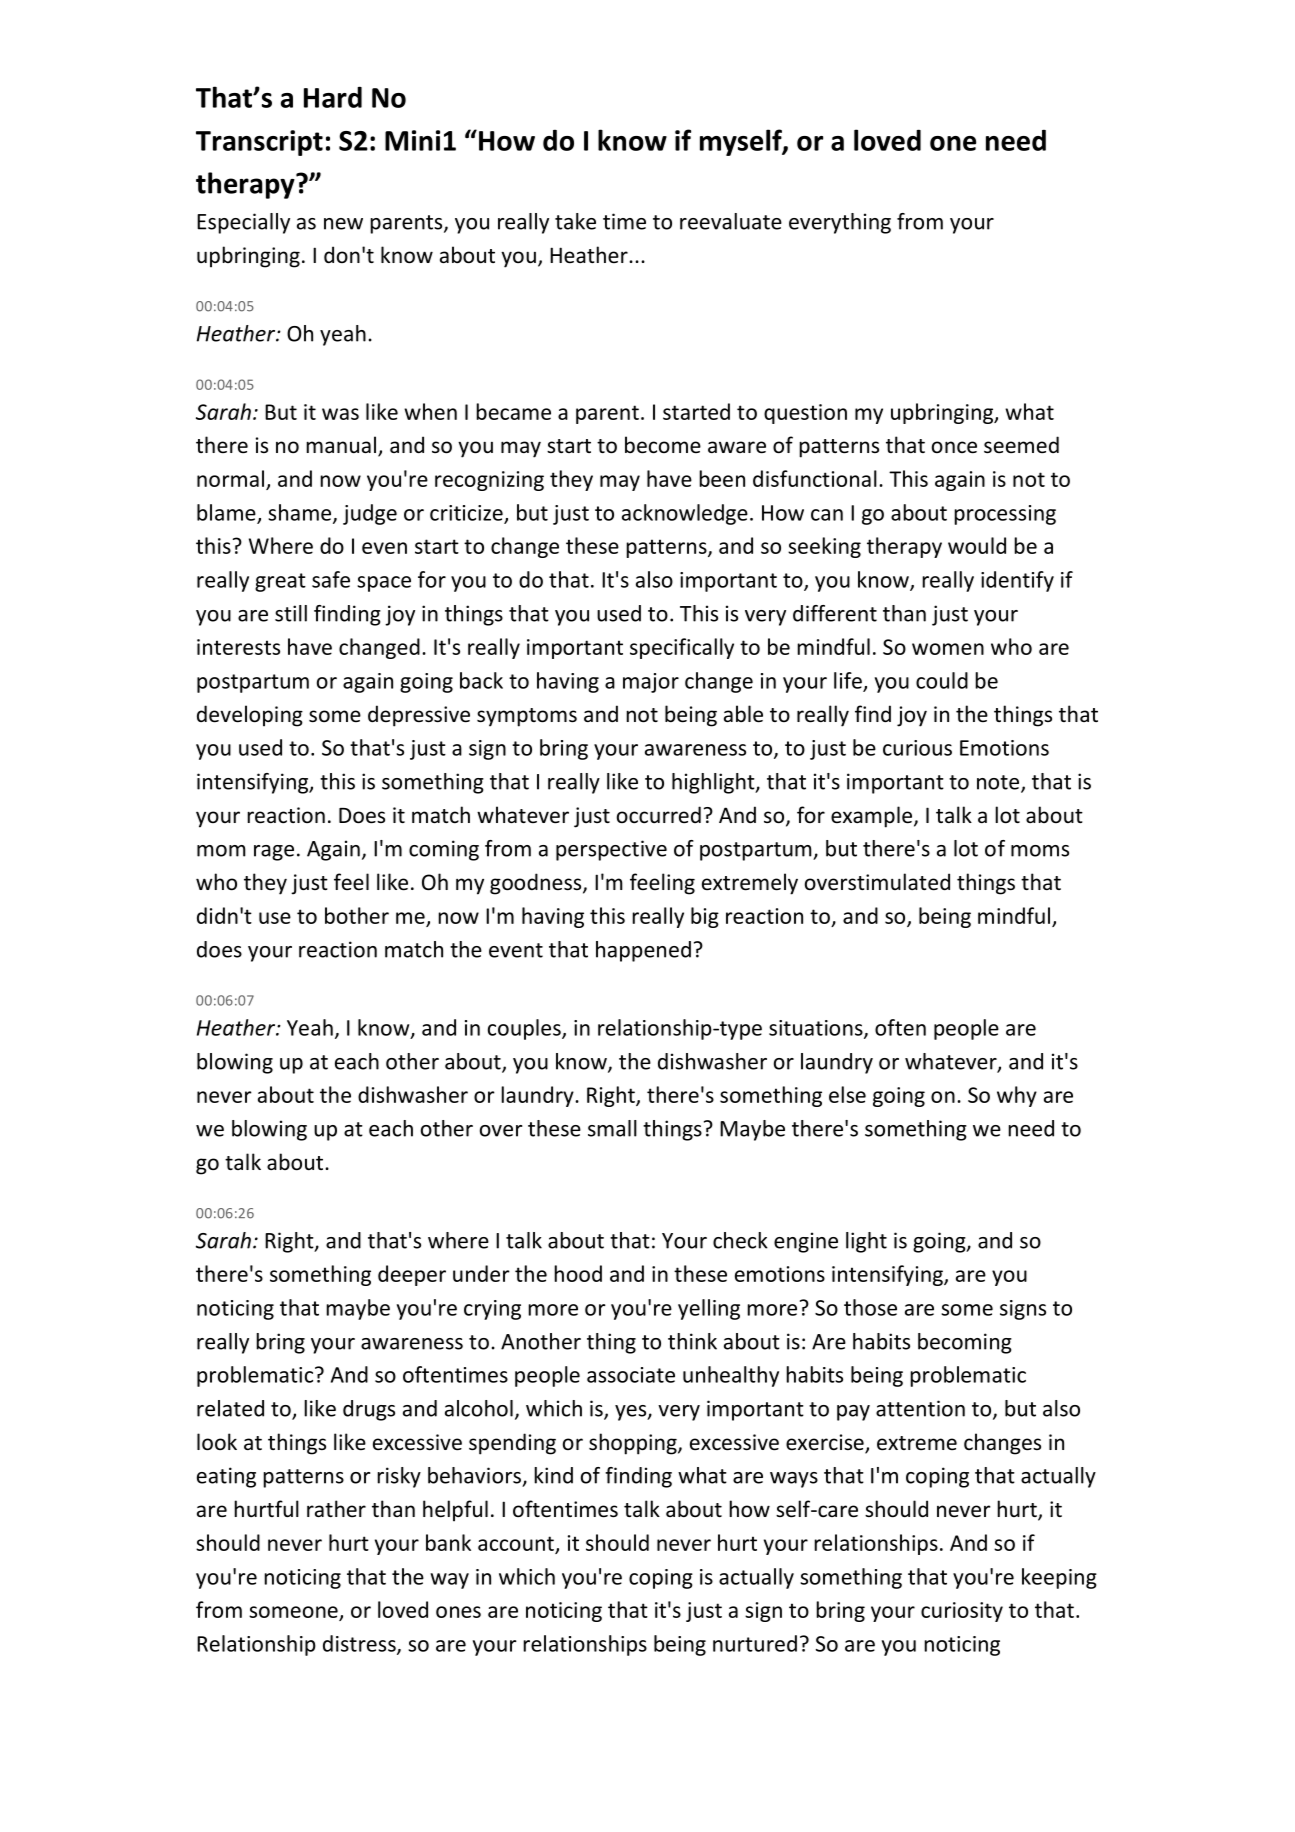 The image size is (1295, 1832). Describe the element at coordinates (578, 1273) in the page. I see `hood` at that location.
